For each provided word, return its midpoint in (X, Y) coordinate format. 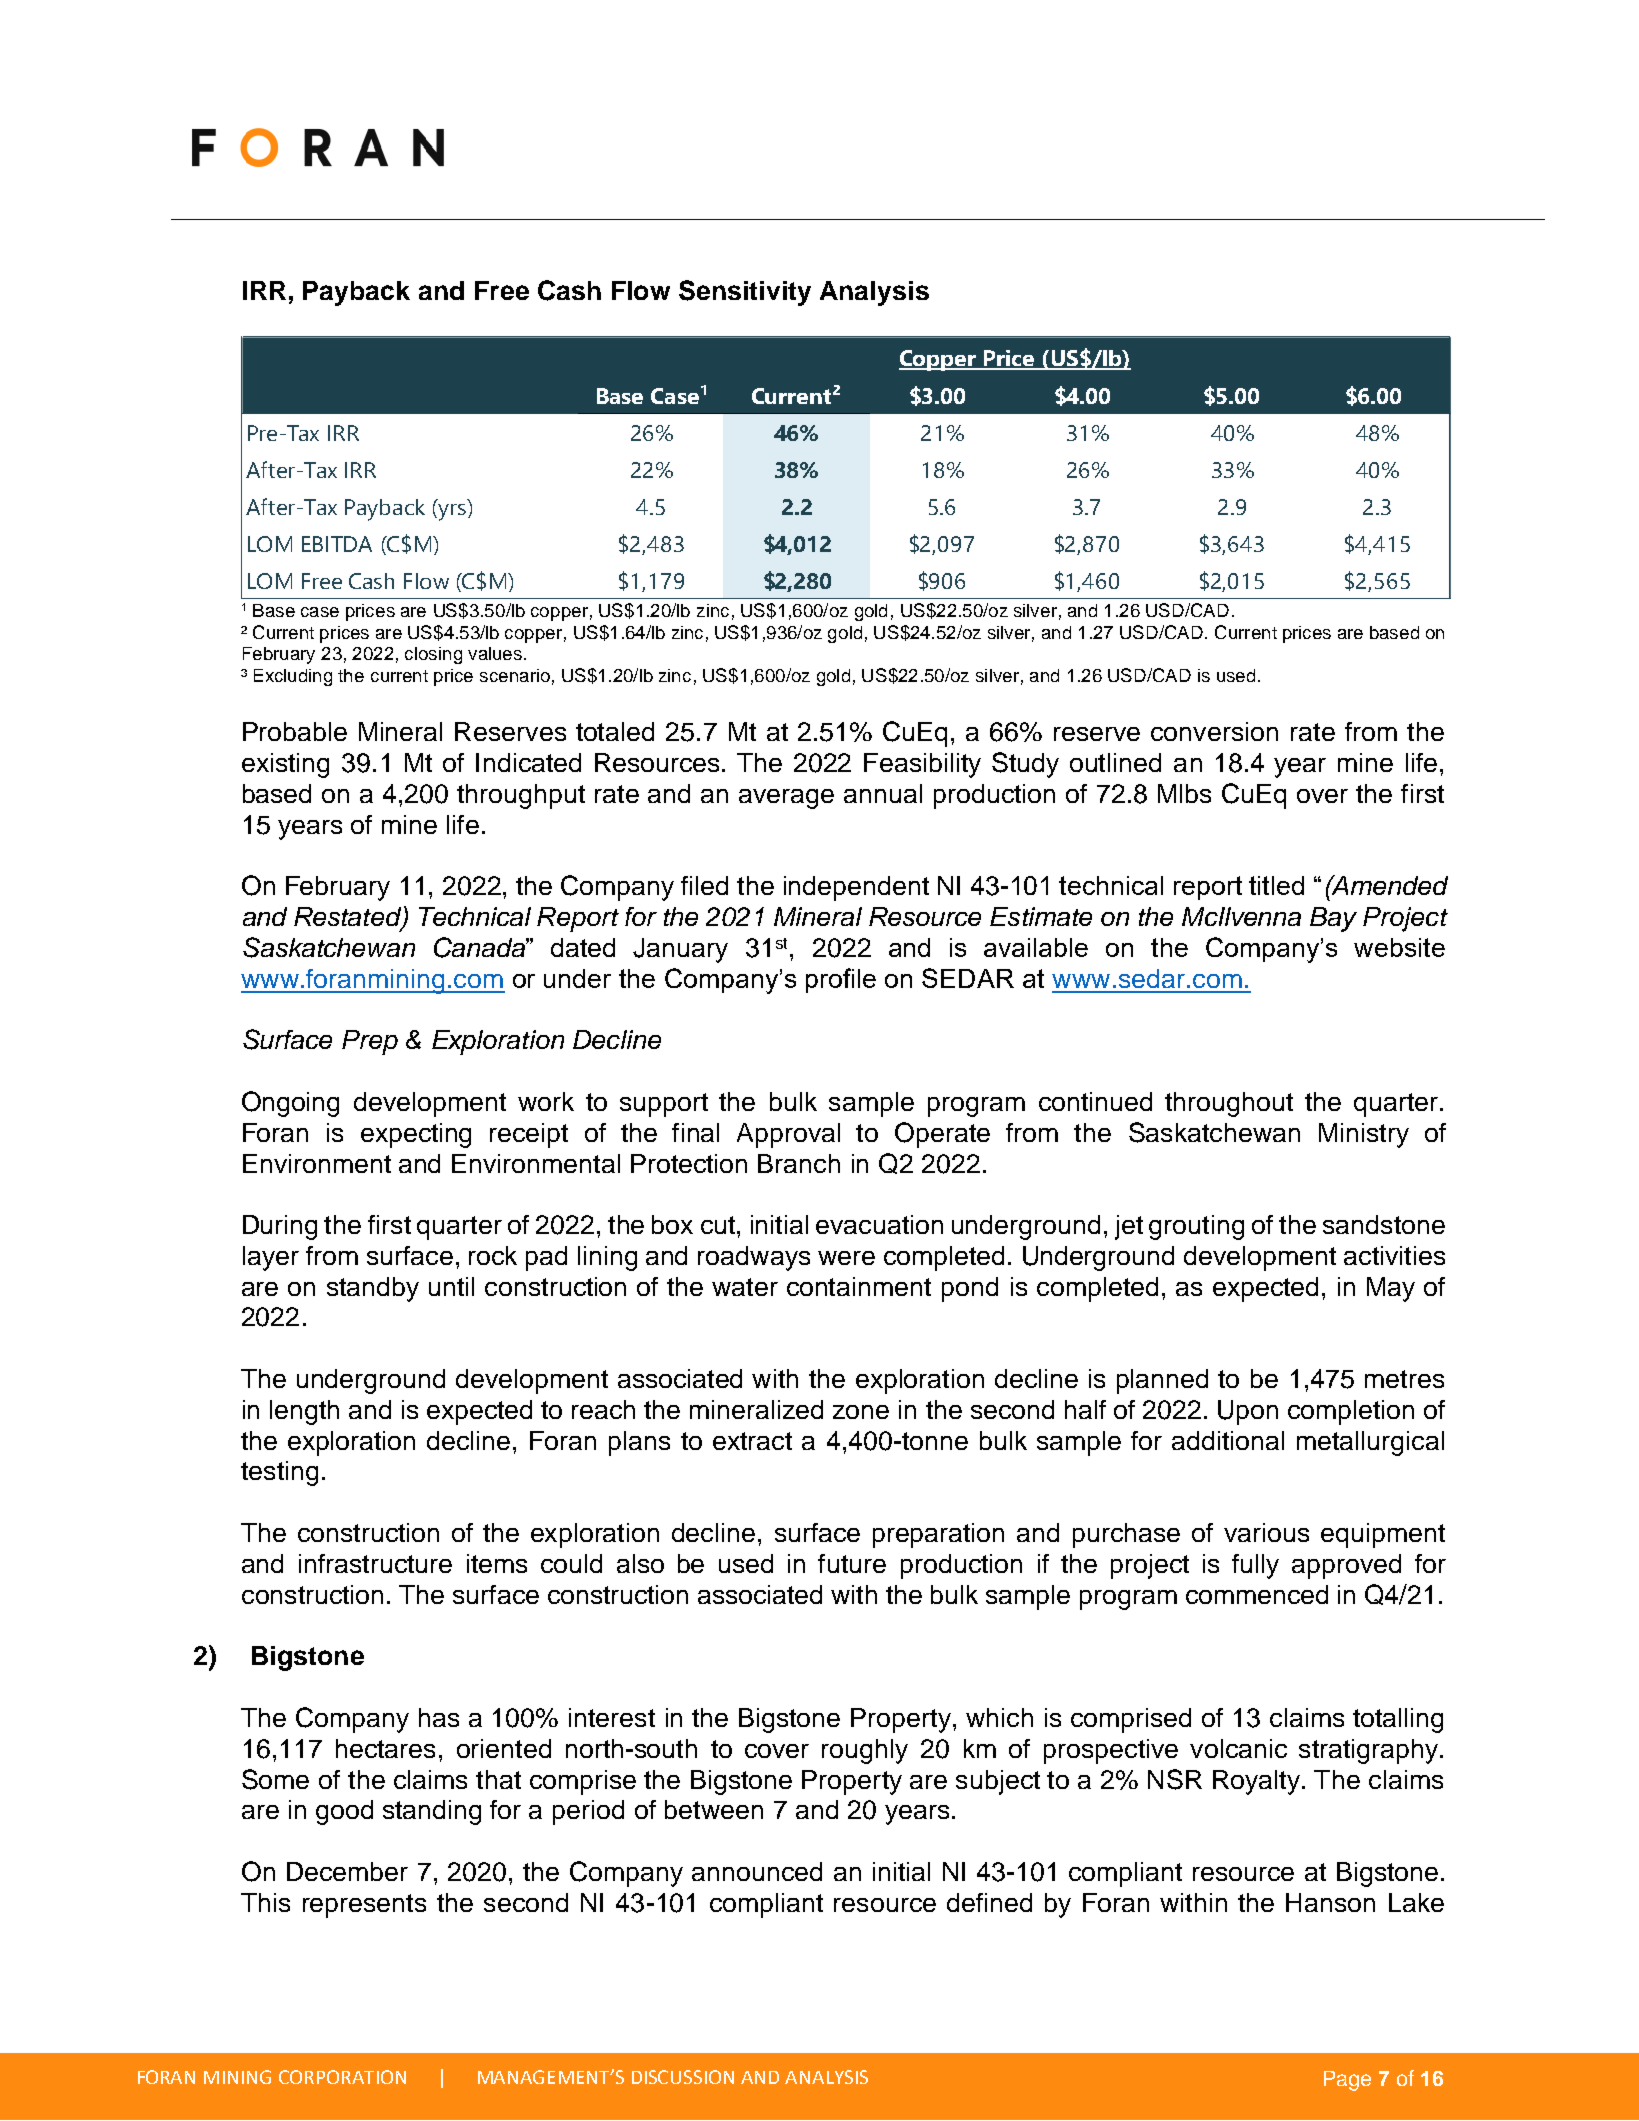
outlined (1115, 762)
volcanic (1238, 1748)
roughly (865, 1751)
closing (433, 655)
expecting (416, 1135)
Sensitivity (745, 293)
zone (861, 1412)
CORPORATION (342, 2077)
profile (841, 980)
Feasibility (922, 765)
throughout (1229, 1104)
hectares (385, 1748)
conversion (1214, 731)
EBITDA (337, 544)
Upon (1248, 1412)
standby (373, 1289)
